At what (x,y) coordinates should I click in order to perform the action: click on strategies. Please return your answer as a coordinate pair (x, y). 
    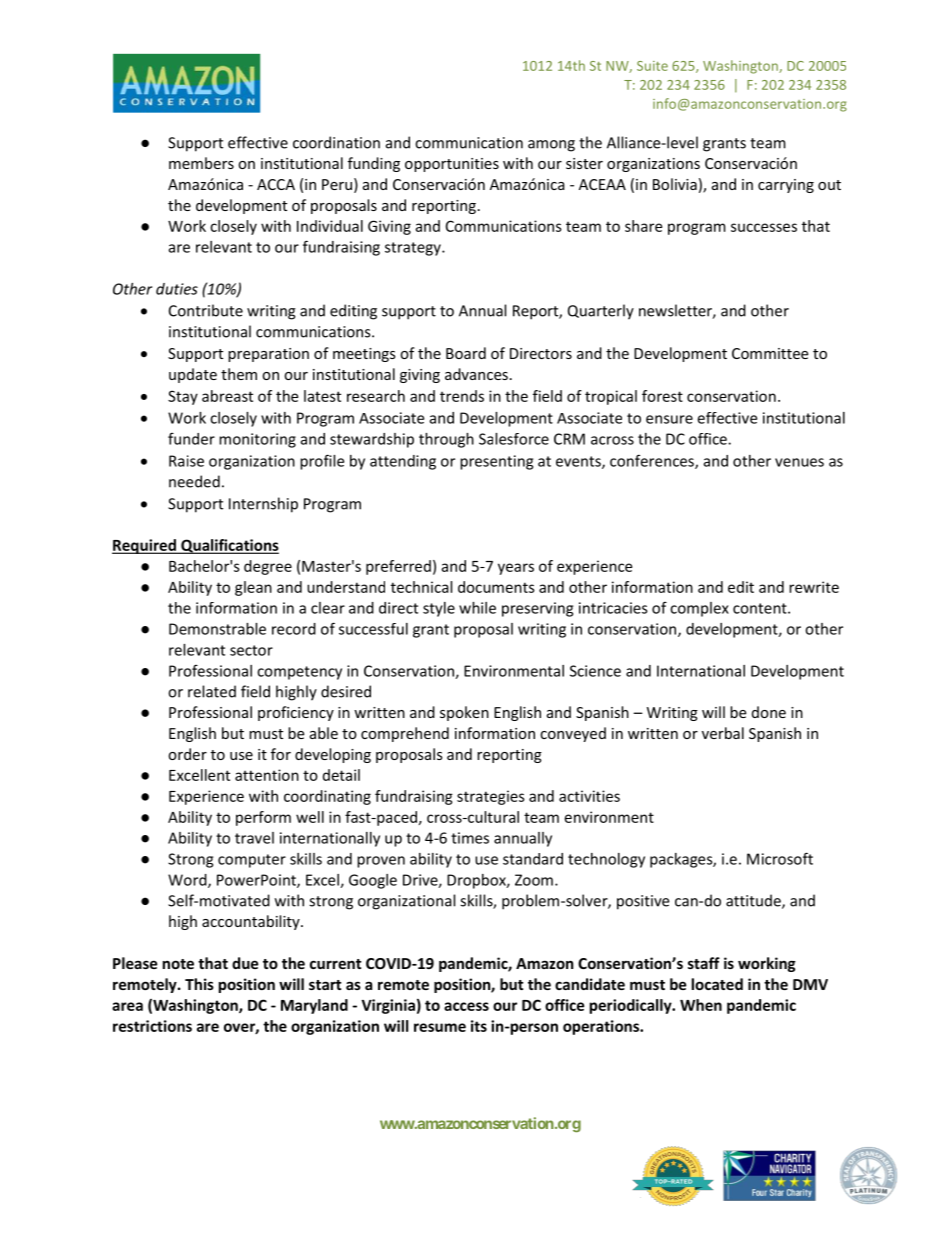
    Looking at the image, I should click on (491, 797).
